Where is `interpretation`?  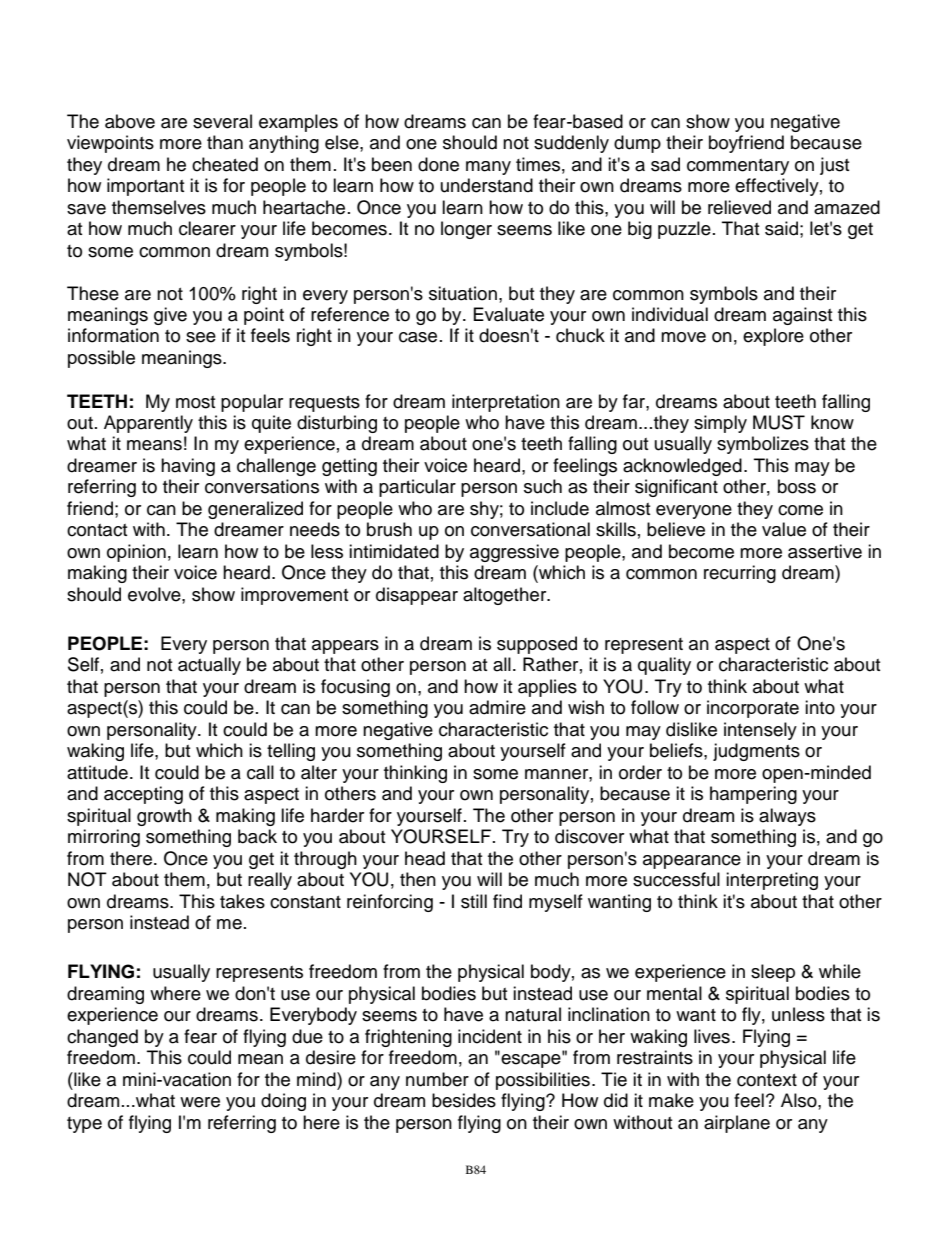 interpretation is located at coordinates (506, 403).
